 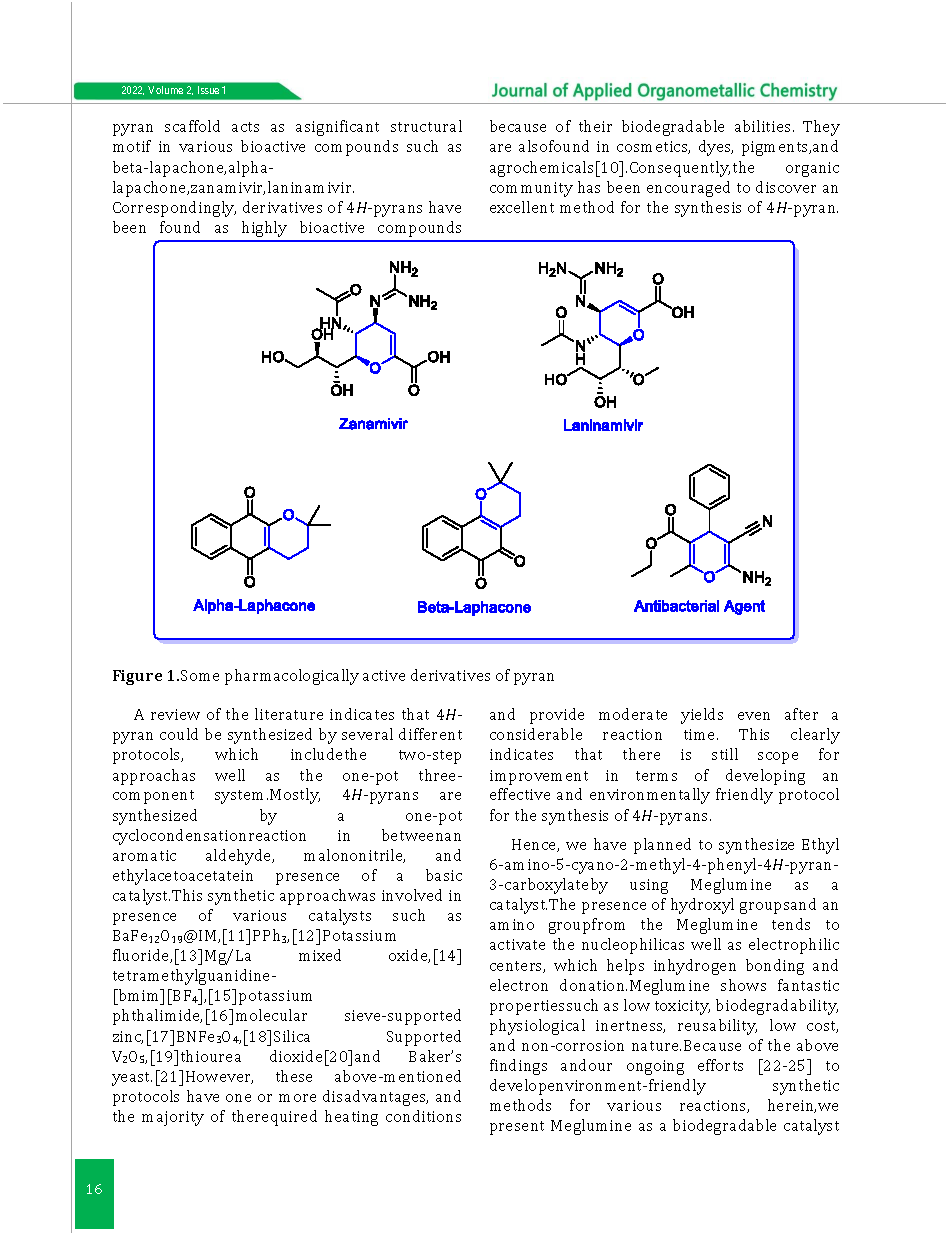 I want to click on excellent, so click(x=522, y=207).
